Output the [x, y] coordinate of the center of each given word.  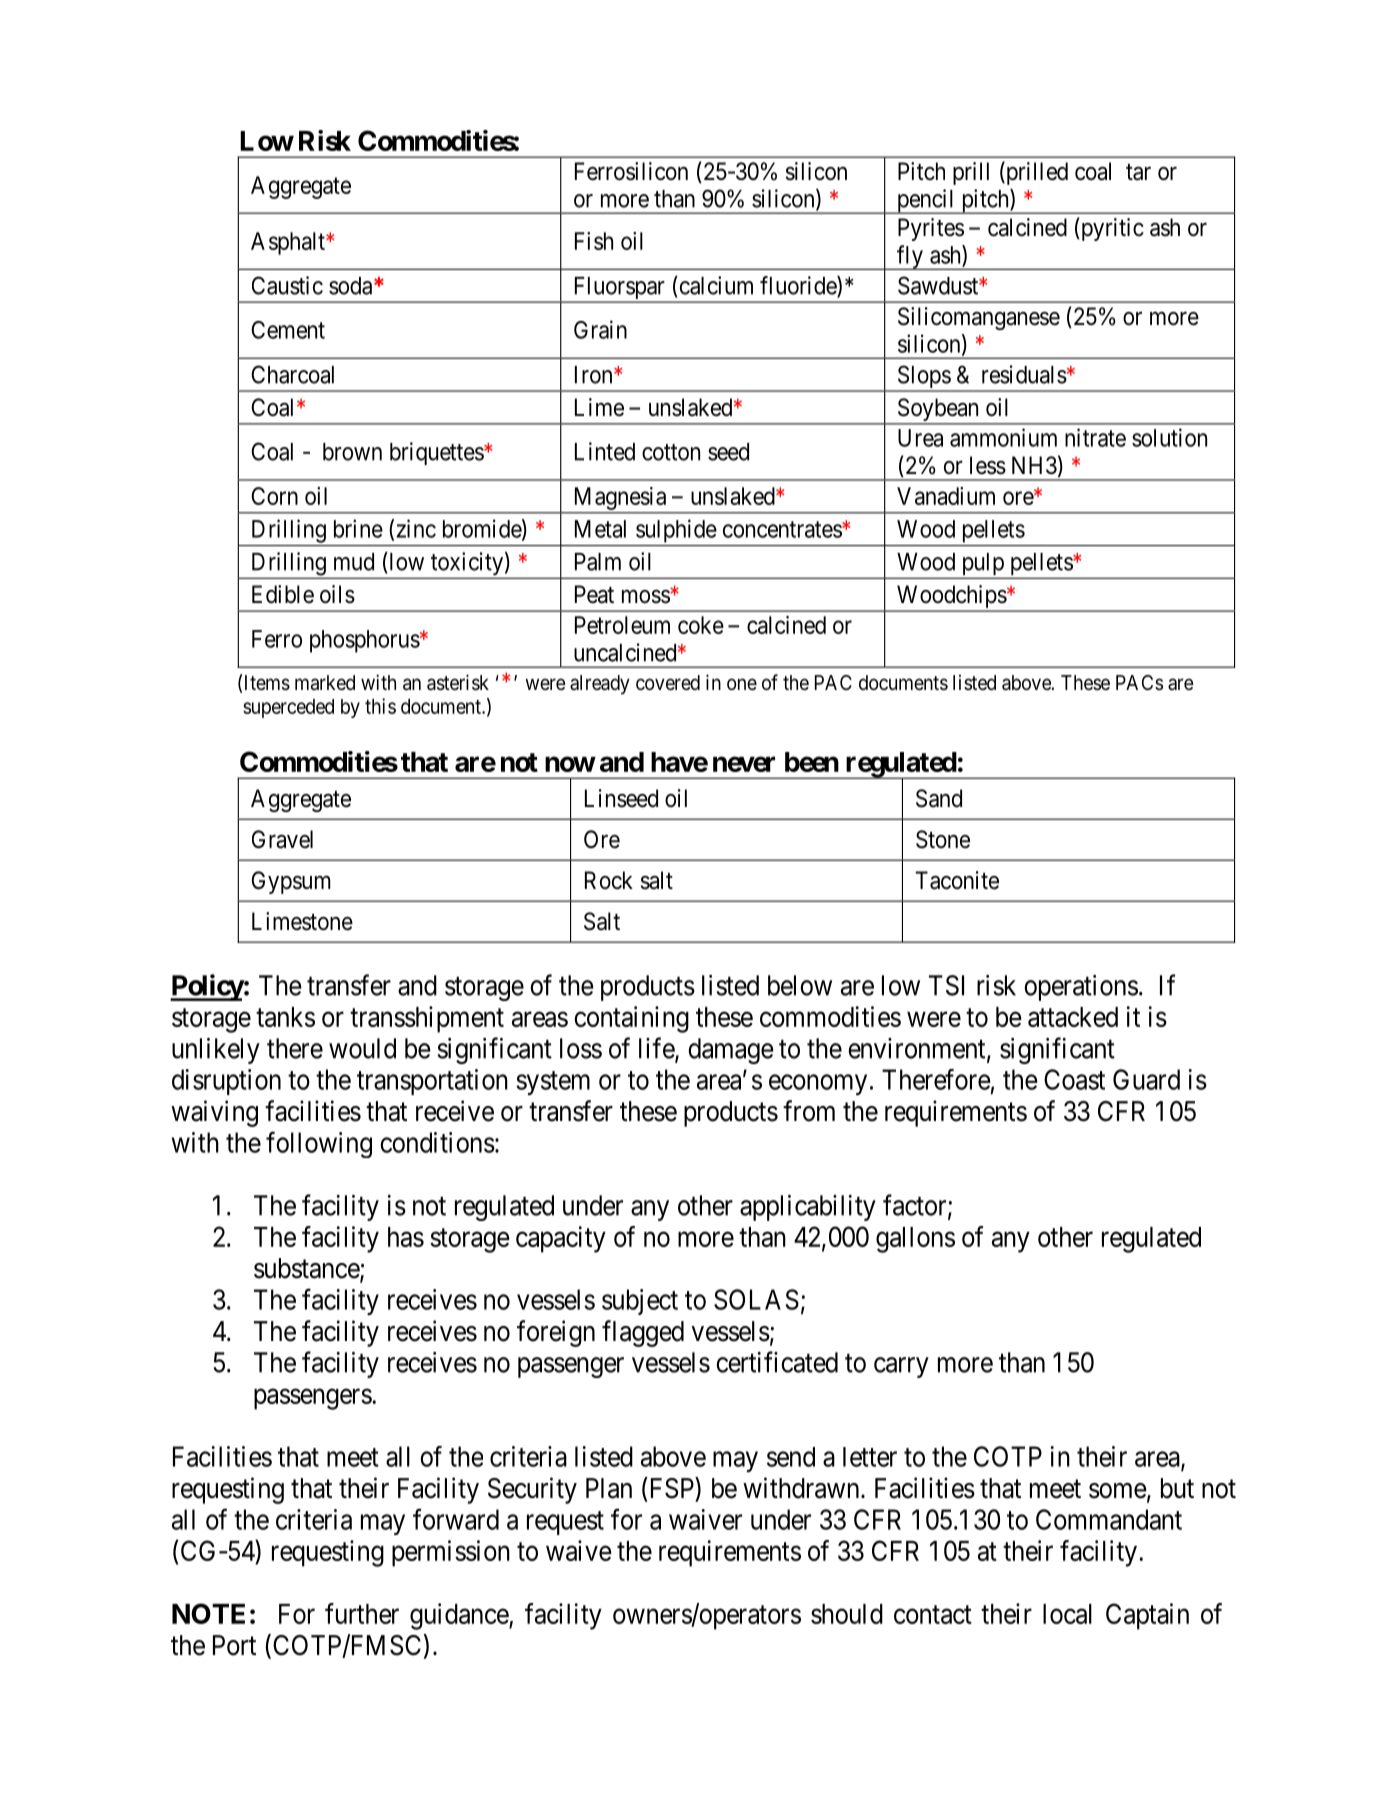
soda [350, 286]
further [362, 1613]
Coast [1074, 1079]
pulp [982, 565]
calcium [715, 285]
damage [731, 1051]
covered [668, 683]
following [319, 1144]
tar [1138, 172]
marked [325, 683]
